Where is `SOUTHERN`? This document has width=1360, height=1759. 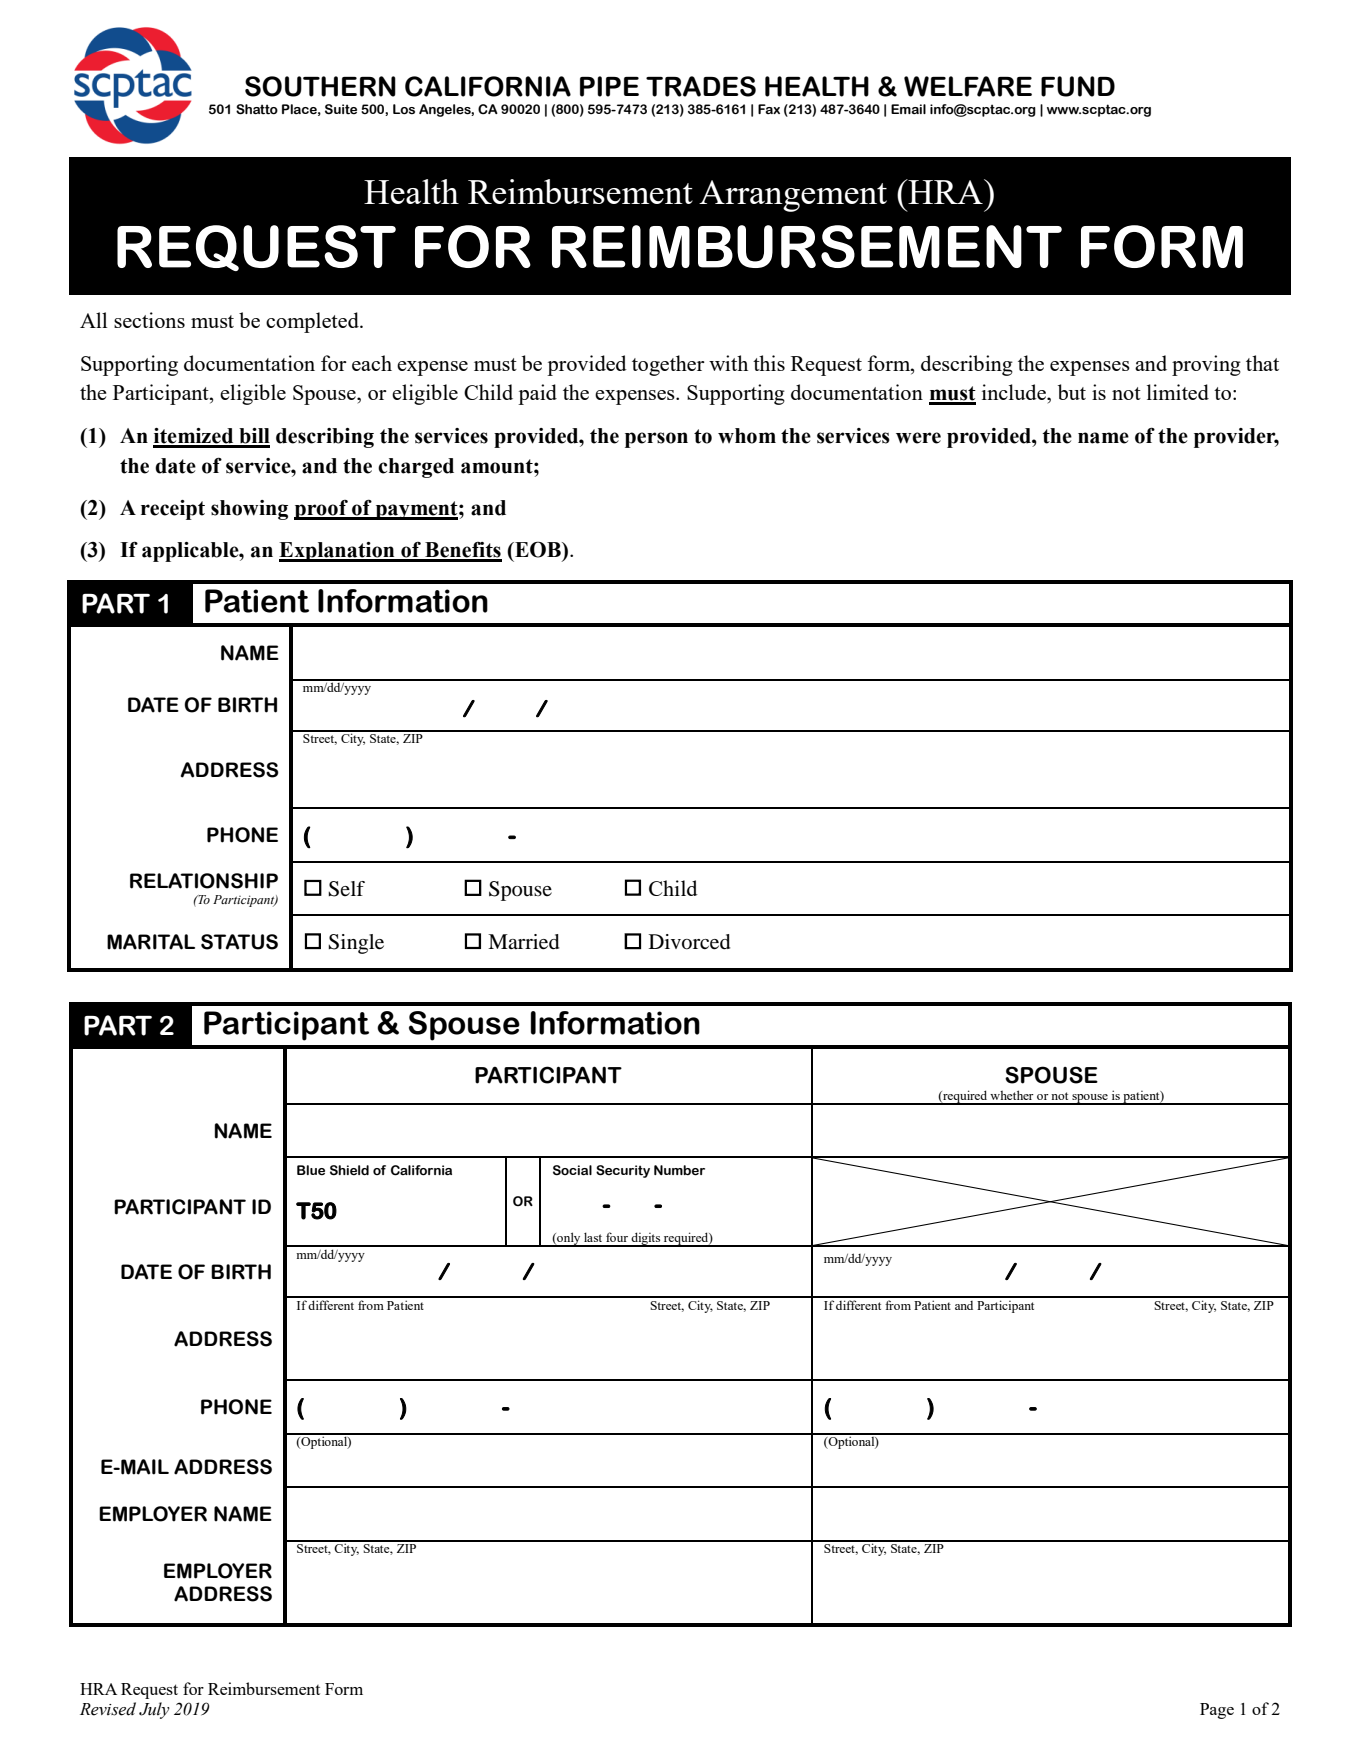 SOUTHERN is located at coordinates (320, 86).
